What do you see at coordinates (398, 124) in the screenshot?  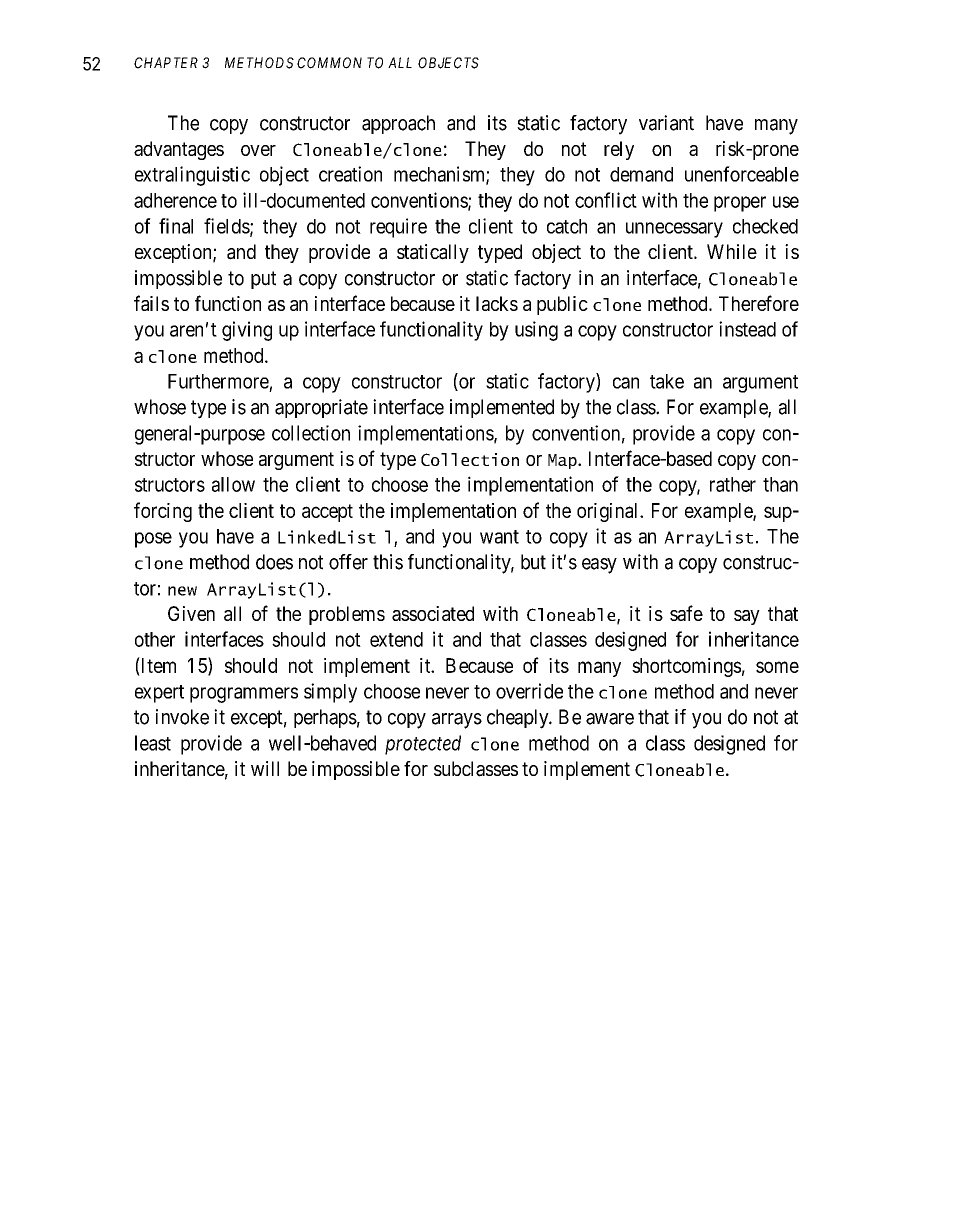 I see `approach` at bounding box center [398, 124].
